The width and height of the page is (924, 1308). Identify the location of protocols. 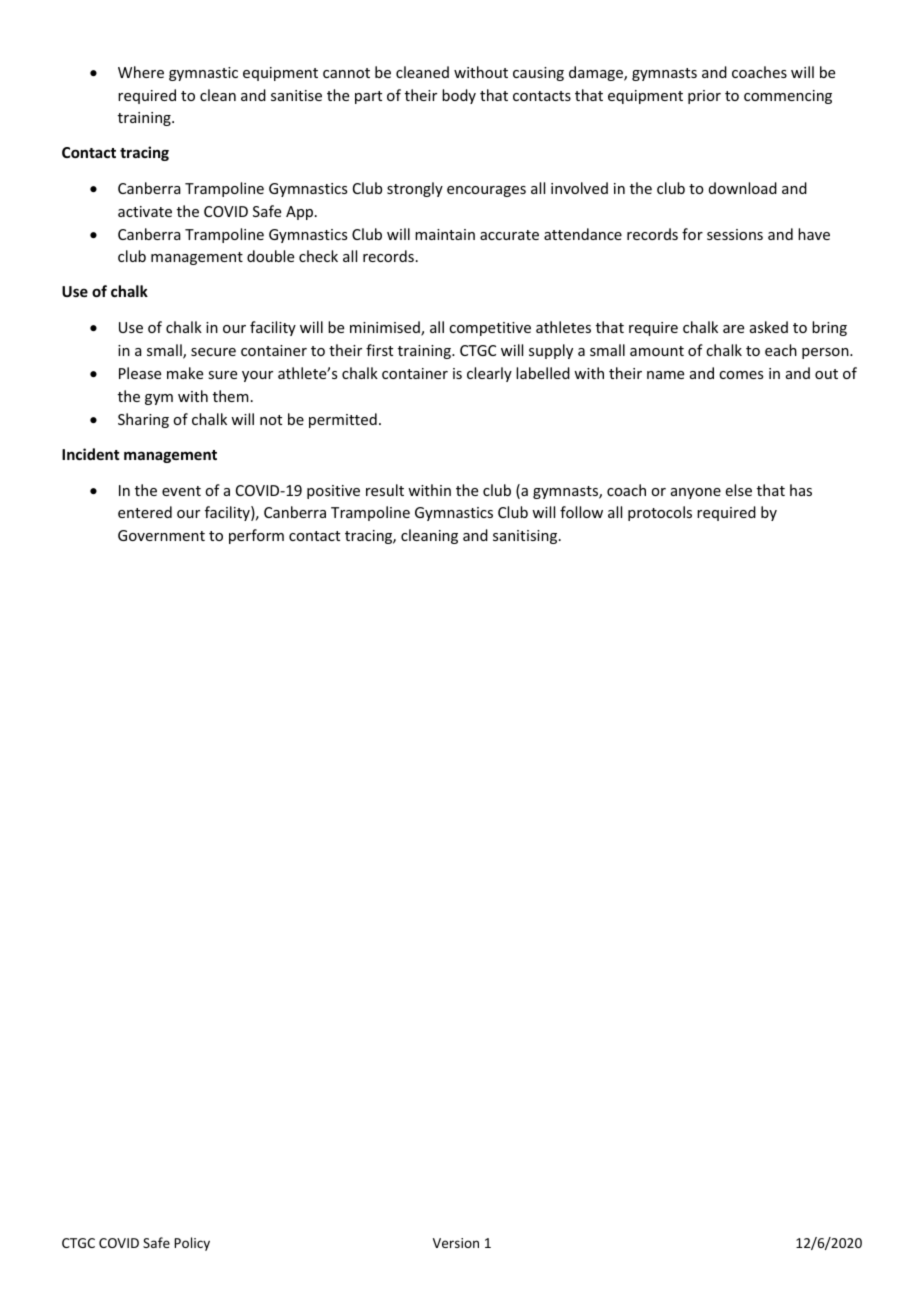
(660, 513).
